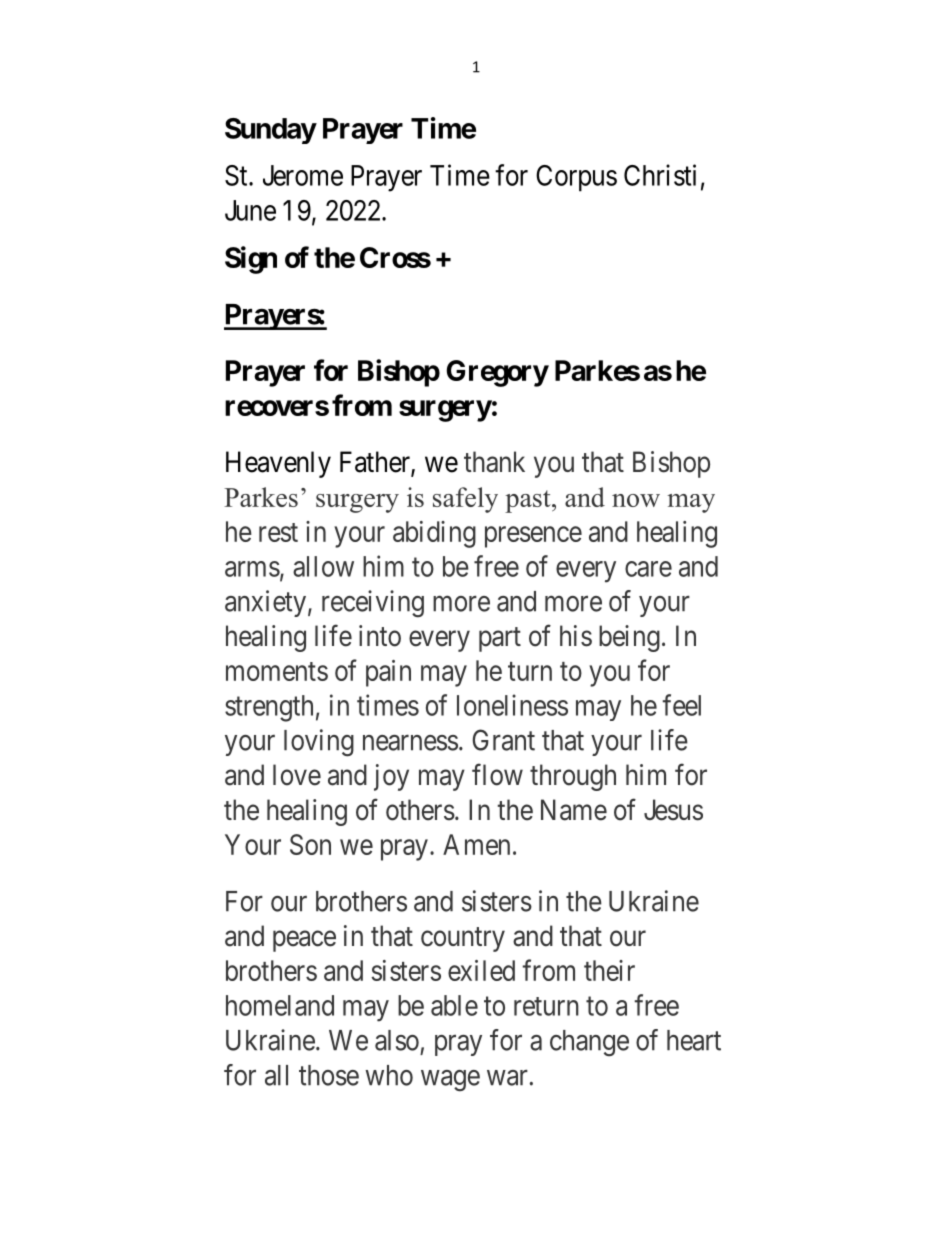  Describe the element at coordinates (329, 1075) in the document. I see `those` at that location.
